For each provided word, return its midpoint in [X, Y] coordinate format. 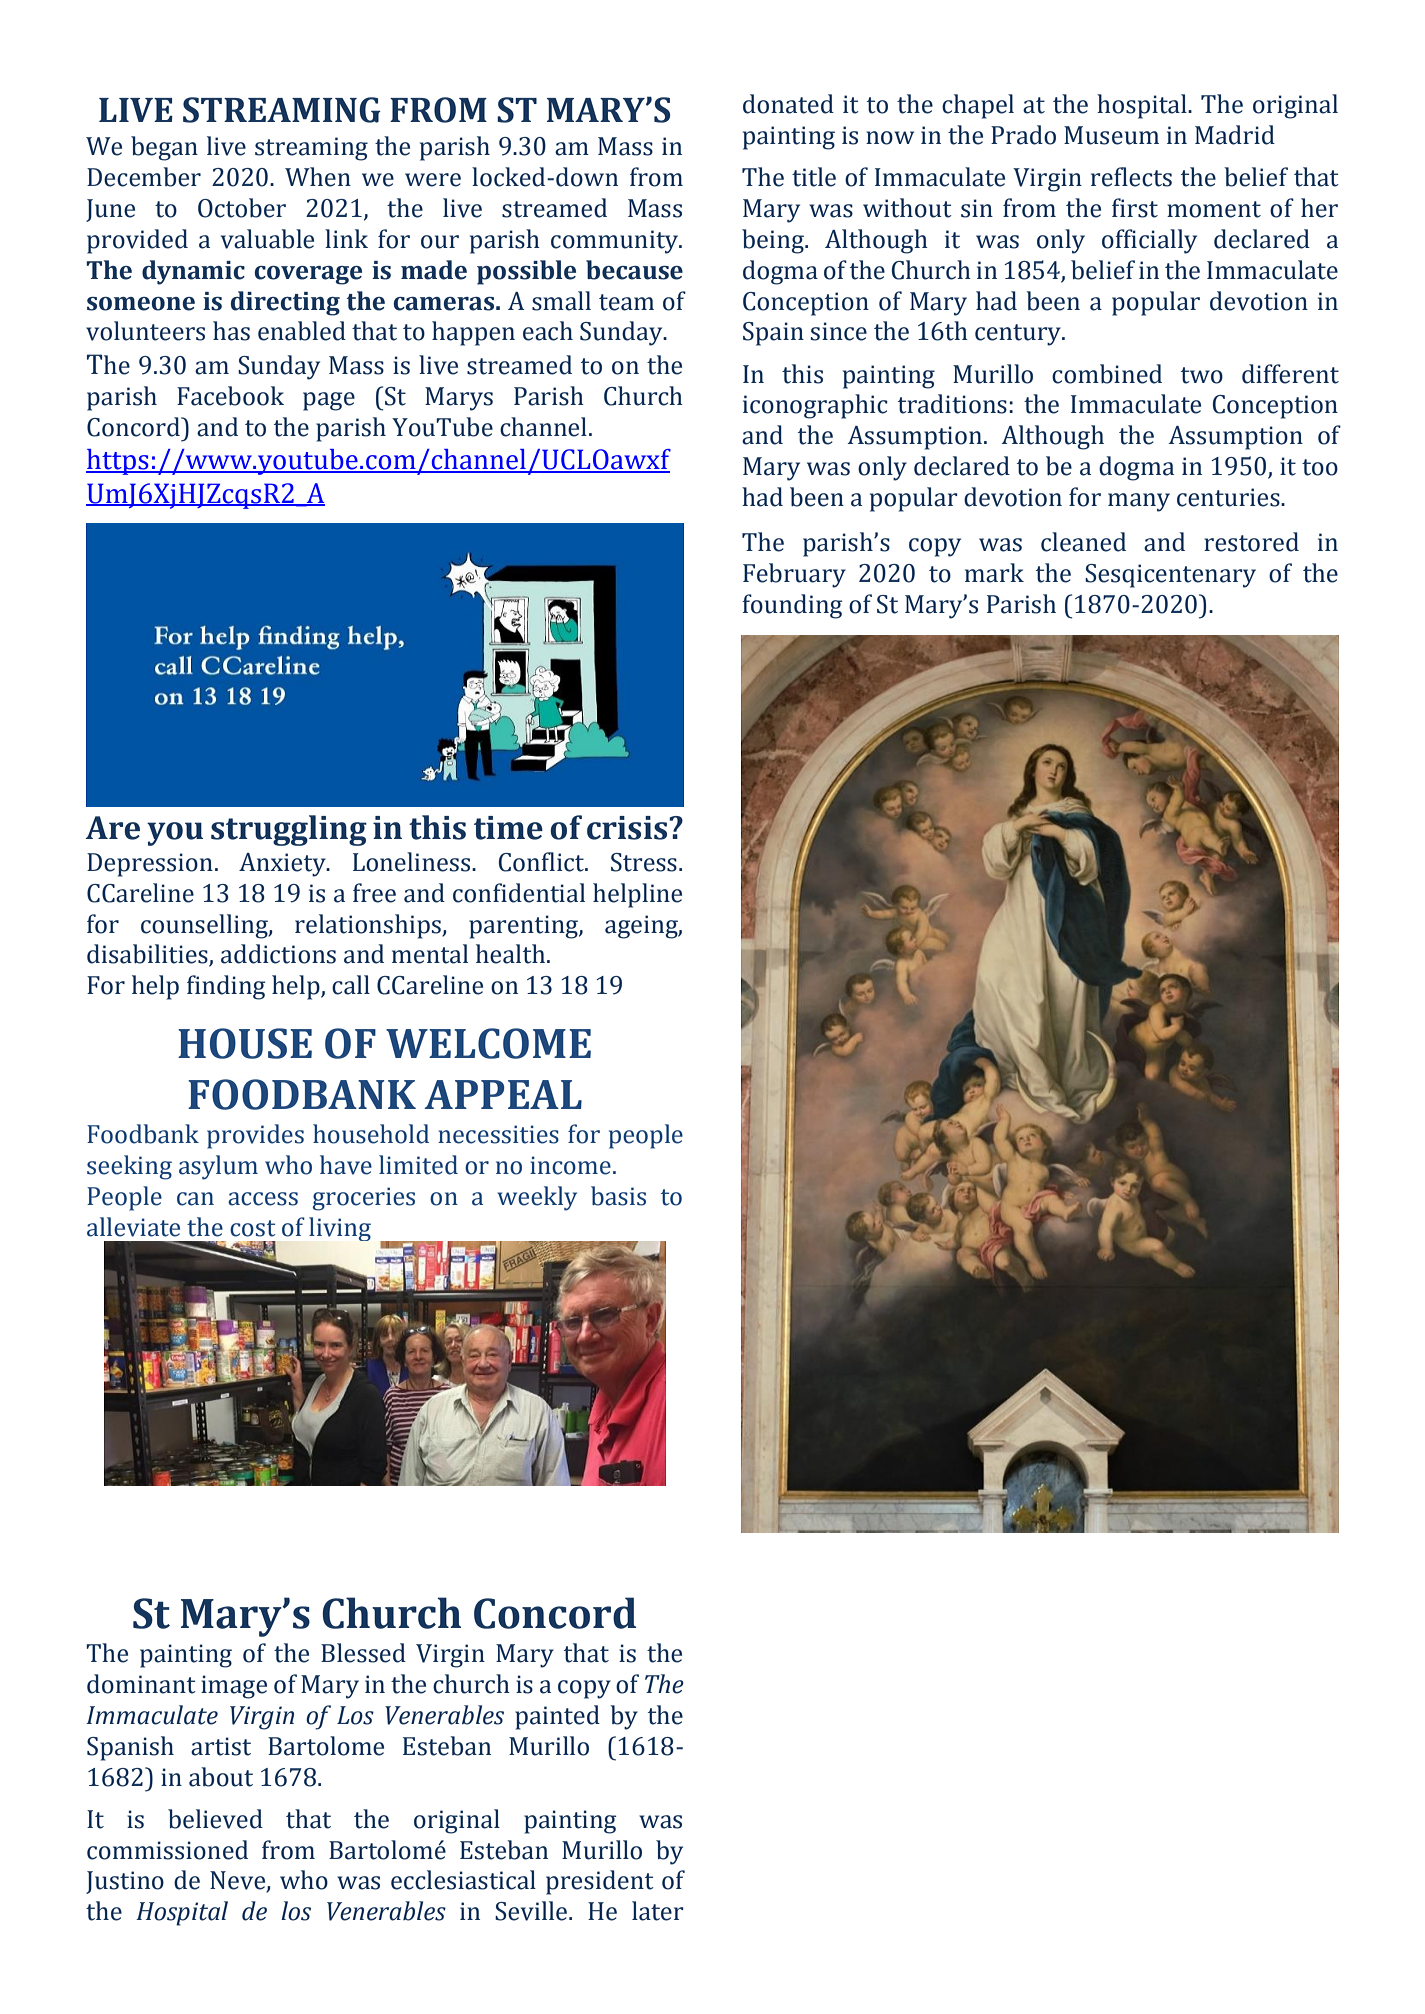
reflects [1131, 177]
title [814, 177]
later [658, 1911]
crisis [628, 828]
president [600, 1882]
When [318, 177]
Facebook [230, 396]
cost [252, 1228]
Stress [644, 862]
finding [226, 987]
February [794, 575]
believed [215, 1819]
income [570, 1165]
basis [618, 1196]
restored [1251, 542]
